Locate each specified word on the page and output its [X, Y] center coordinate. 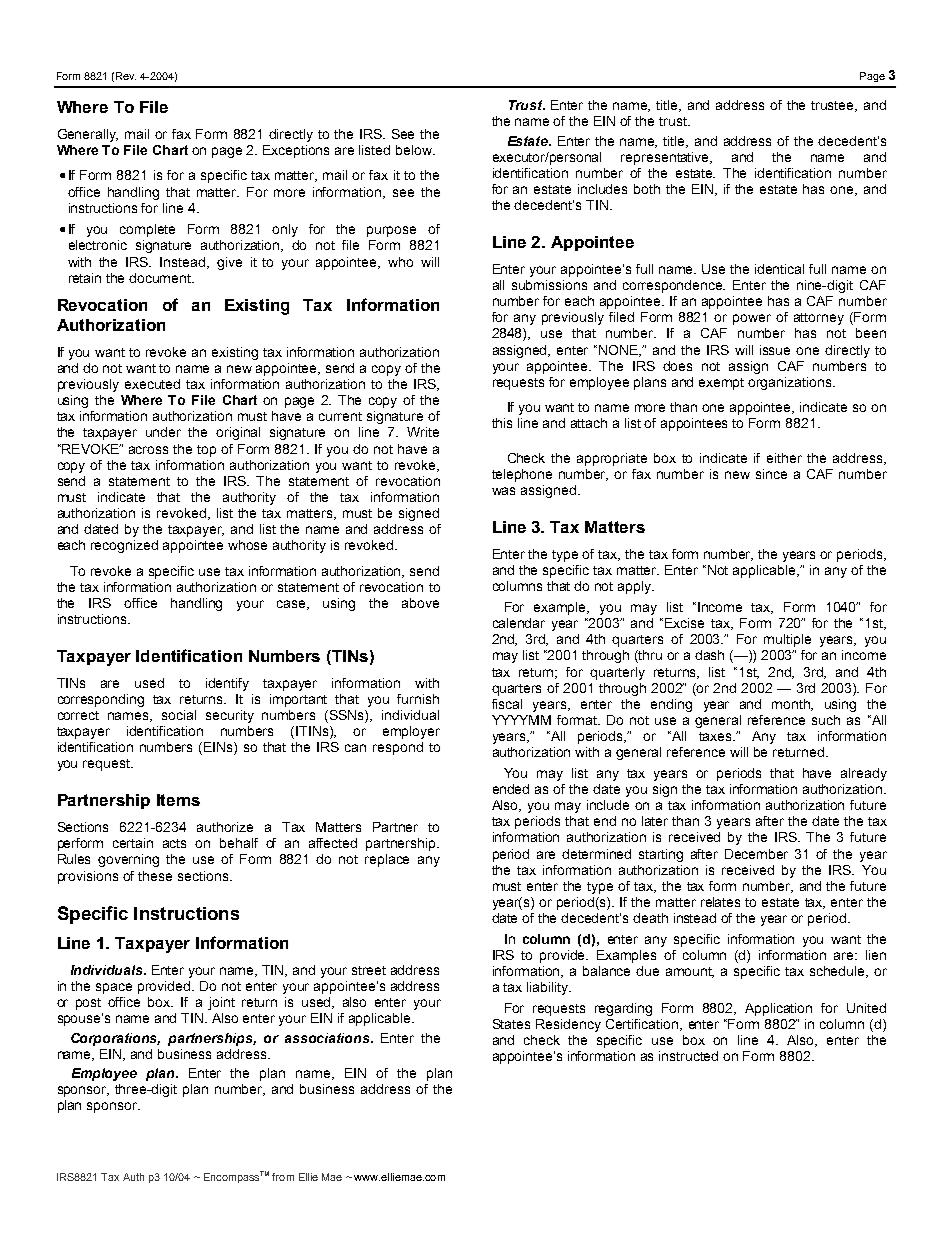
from [283, 1177]
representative [666, 158]
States [511, 1024]
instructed [688, 1056]
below [415, 150]
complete [147, 230]
